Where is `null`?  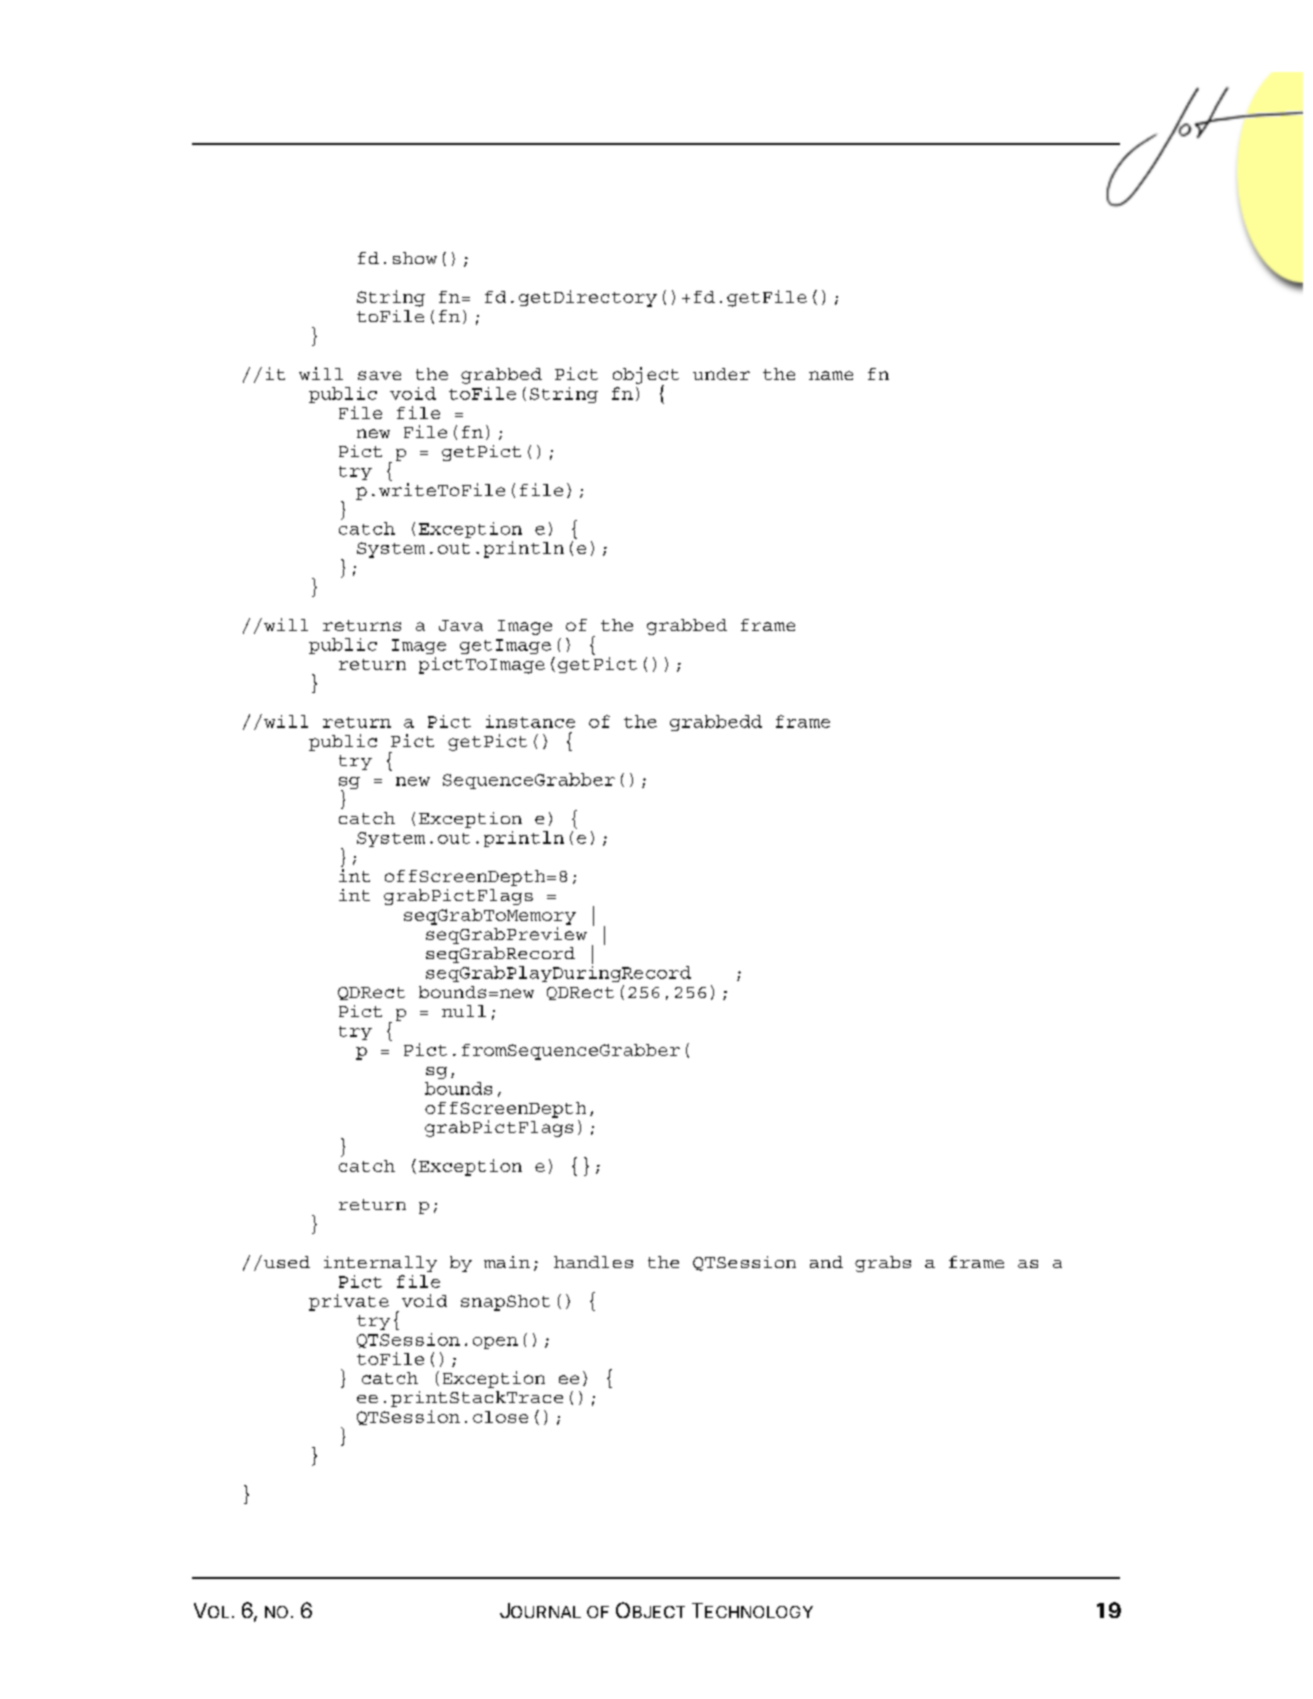 null is located at coordinates (464, 1011).
